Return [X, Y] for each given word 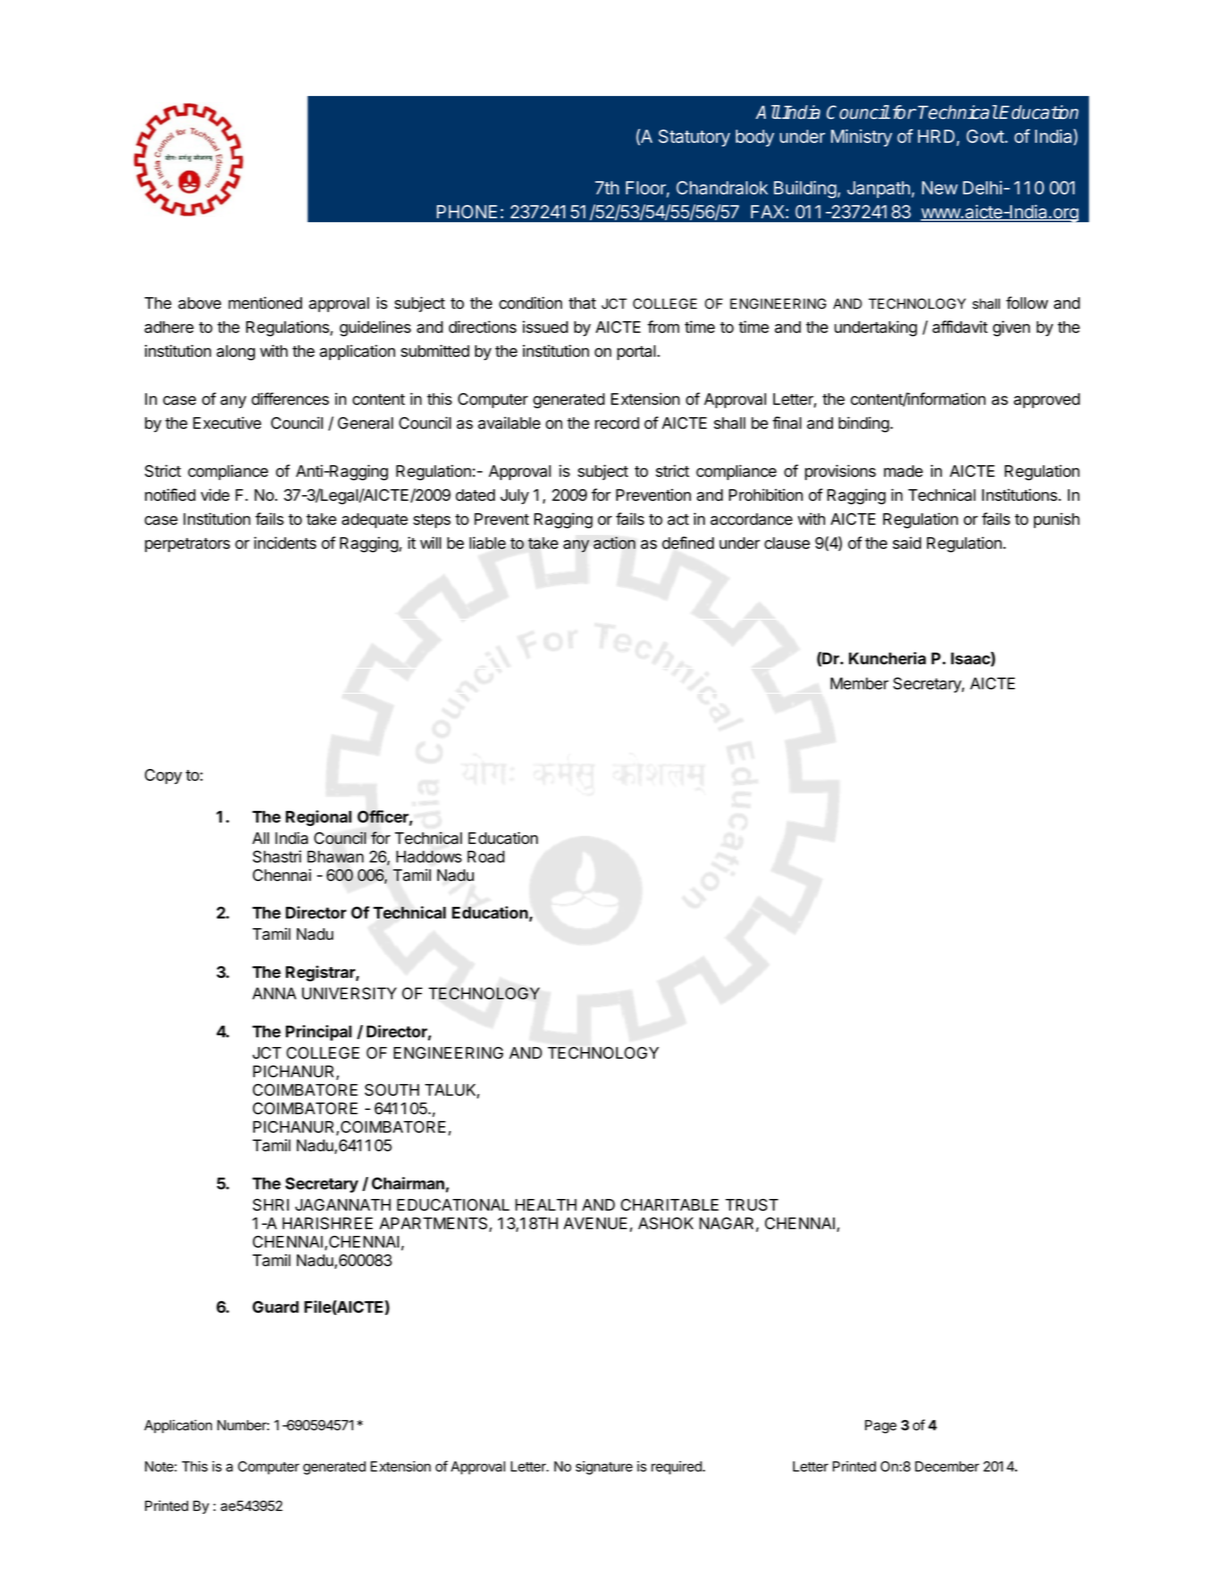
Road [486, 856]
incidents [285, 543]
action [614, 542]
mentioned [265, 303]
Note [160, 1466]
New [940, 188]
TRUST [751, 1205]
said [907, 543]
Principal [319, 1033]
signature [604, 1468]
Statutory [694, 138]
